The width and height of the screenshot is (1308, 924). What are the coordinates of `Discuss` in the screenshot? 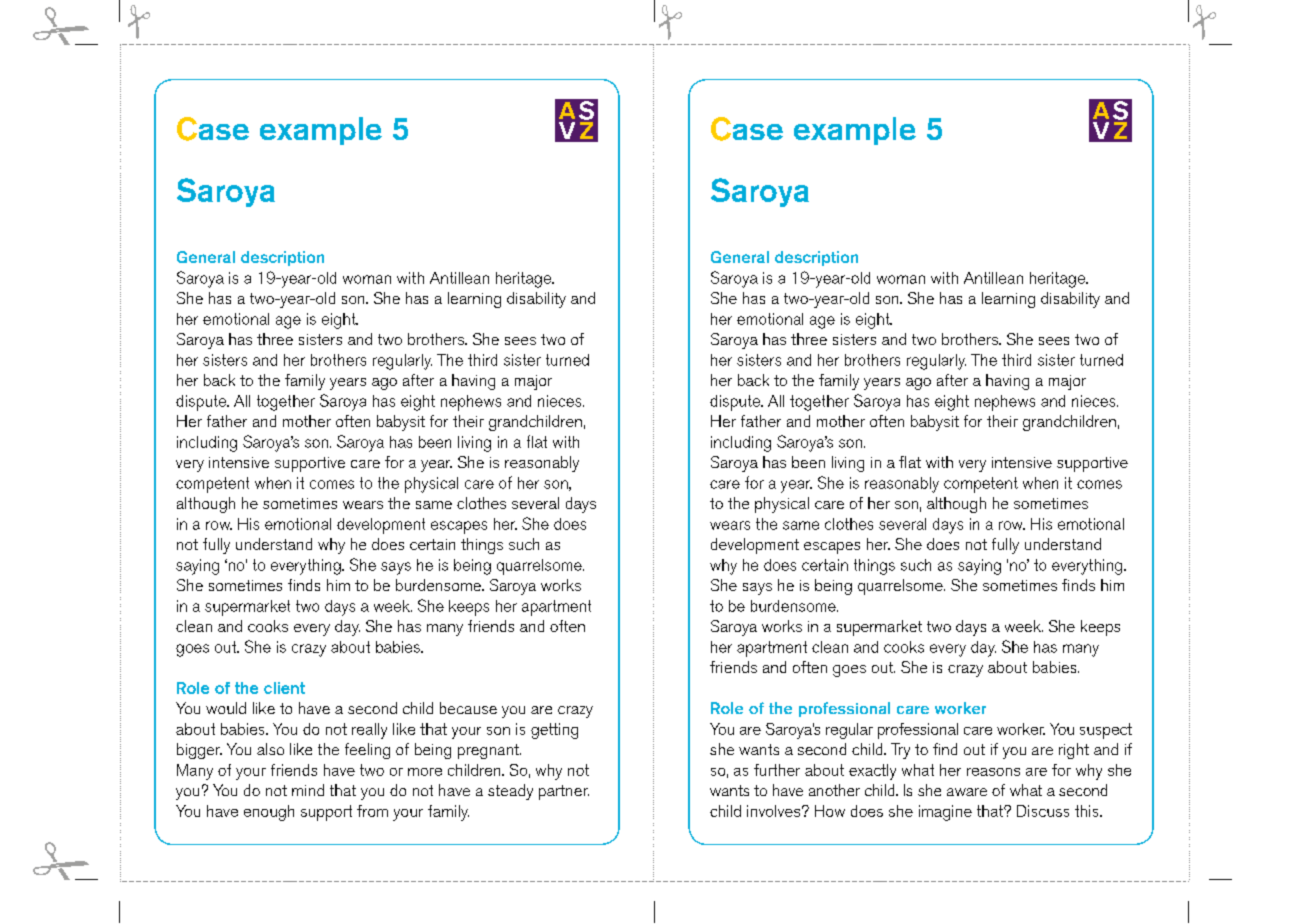 It's located at (1043, 811).
